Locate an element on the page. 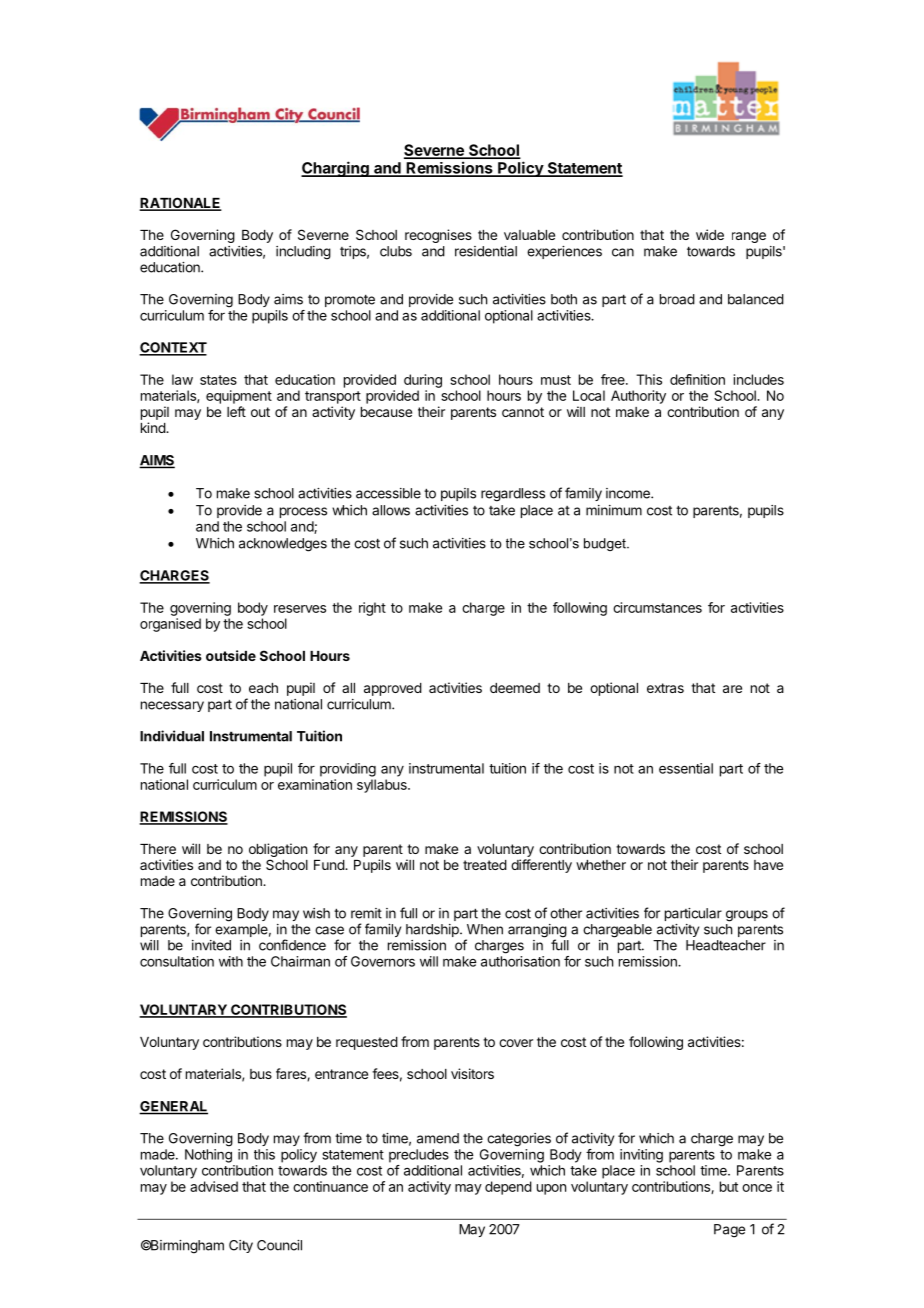  groups is located at coordinates (747, 916).
